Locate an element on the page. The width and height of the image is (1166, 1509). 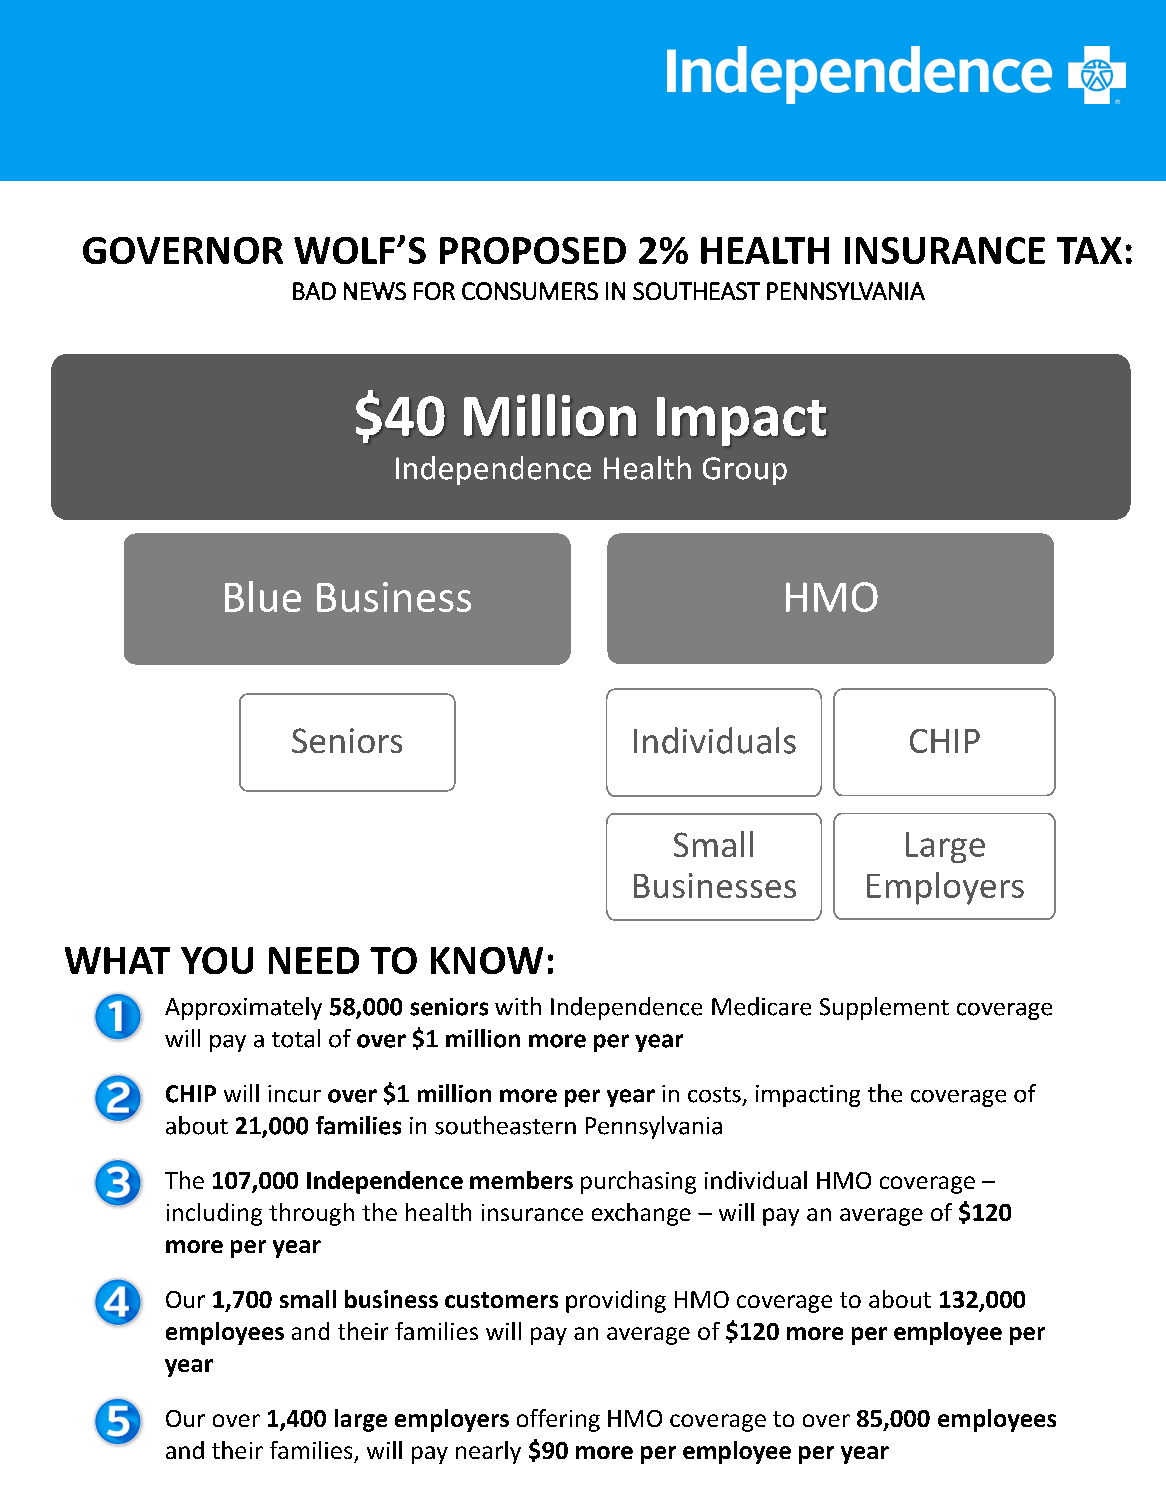
YOU is located at coordinates (217, 960).
